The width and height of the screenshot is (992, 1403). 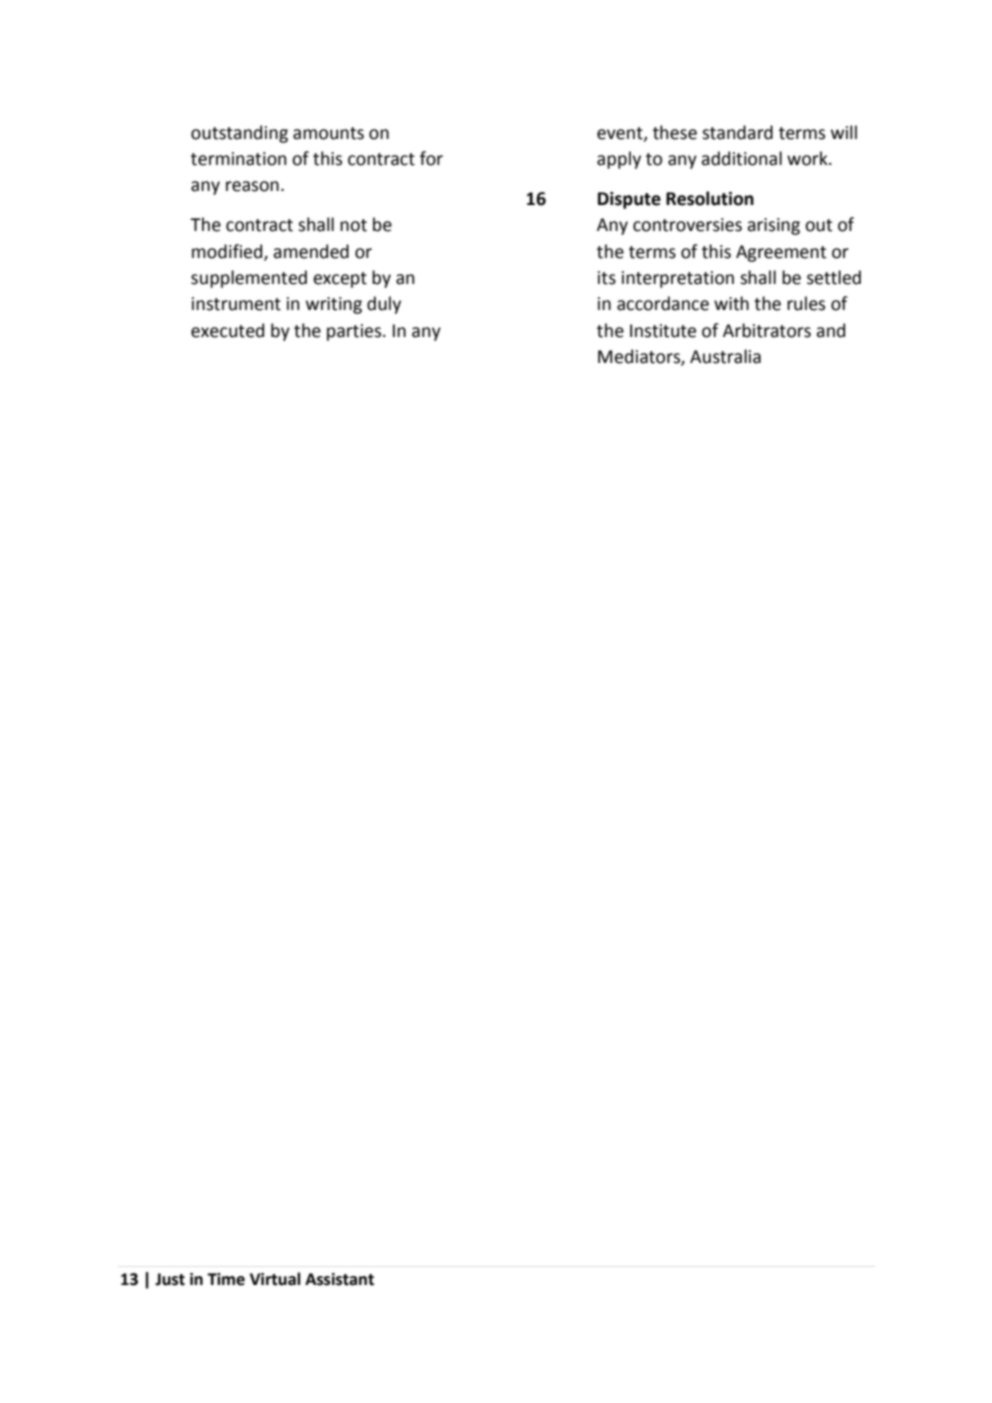 What do you see at coordinates (339, 1279) in the screenshot?
I see `Assistant` at bounding box center [339, 1279].
